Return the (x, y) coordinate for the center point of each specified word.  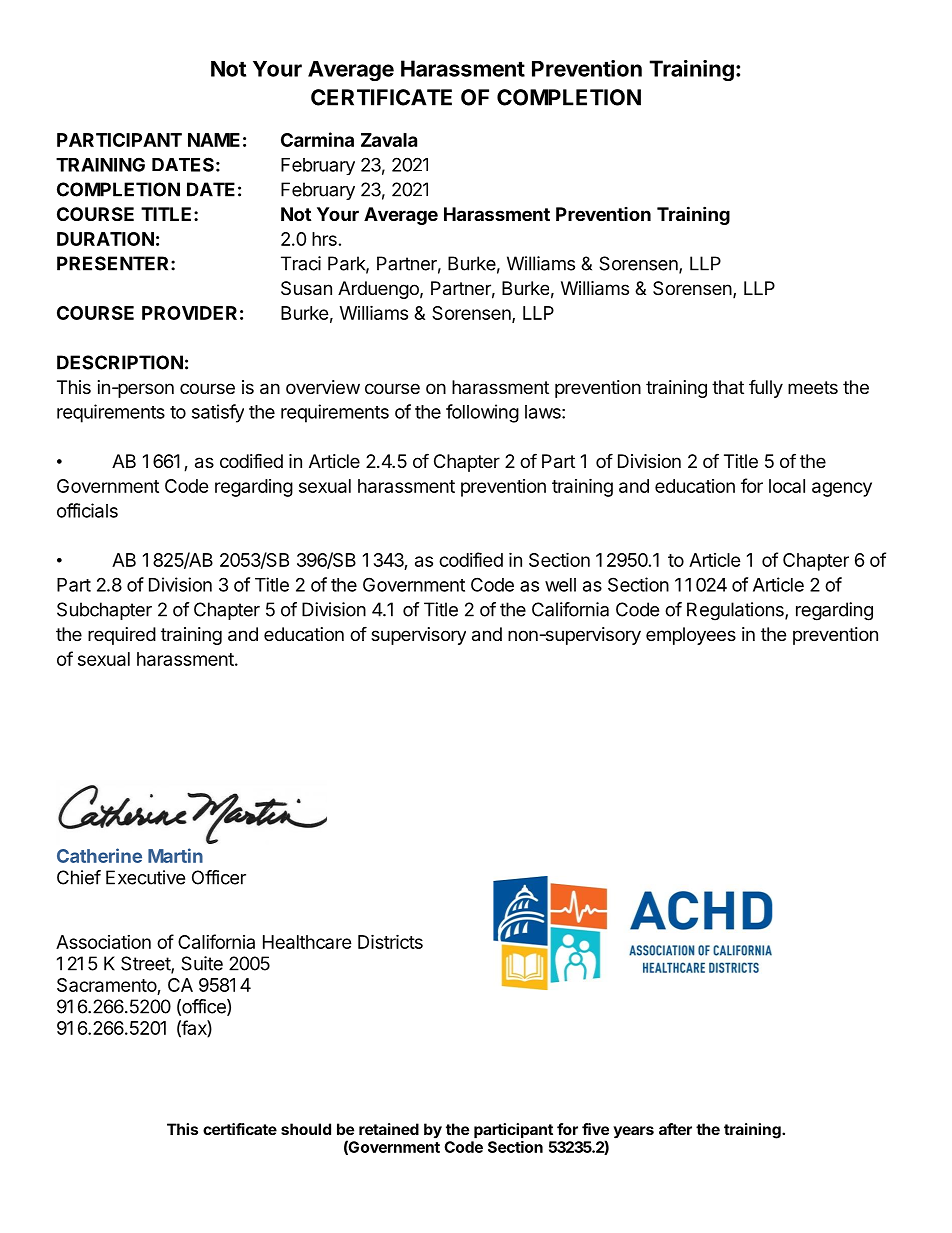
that (728, 387)
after (675, 1129)
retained (389, 1129)
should (306, 1129)
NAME (214, 140)
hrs (324, 239)
